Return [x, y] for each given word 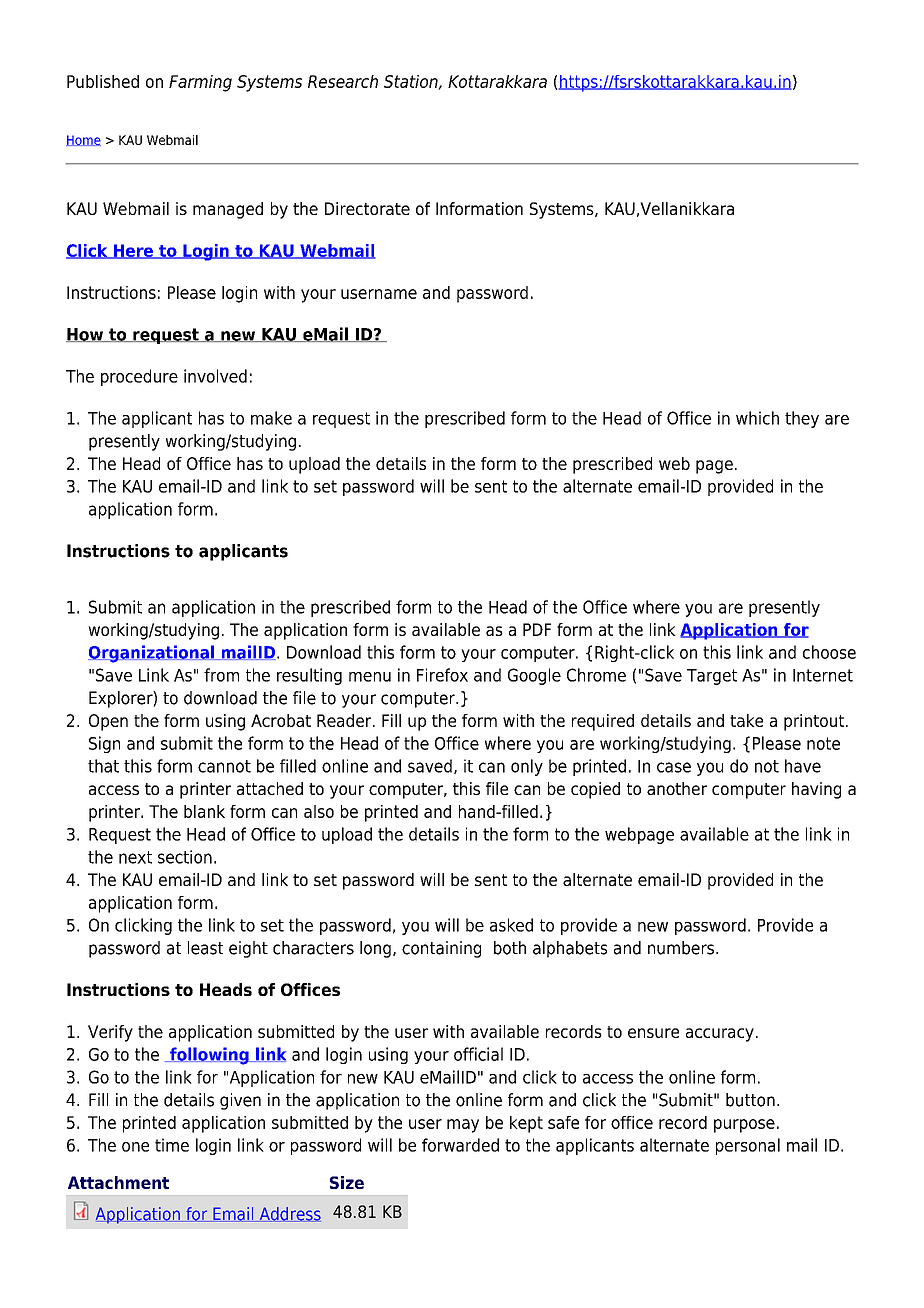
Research [343, 81]
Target [712, 677]
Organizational [152, 654]
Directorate [367, 208]
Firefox [442, 675]
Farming [200, 83]
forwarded [460, 1145]
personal [748, 1146]
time [172, 1145]
